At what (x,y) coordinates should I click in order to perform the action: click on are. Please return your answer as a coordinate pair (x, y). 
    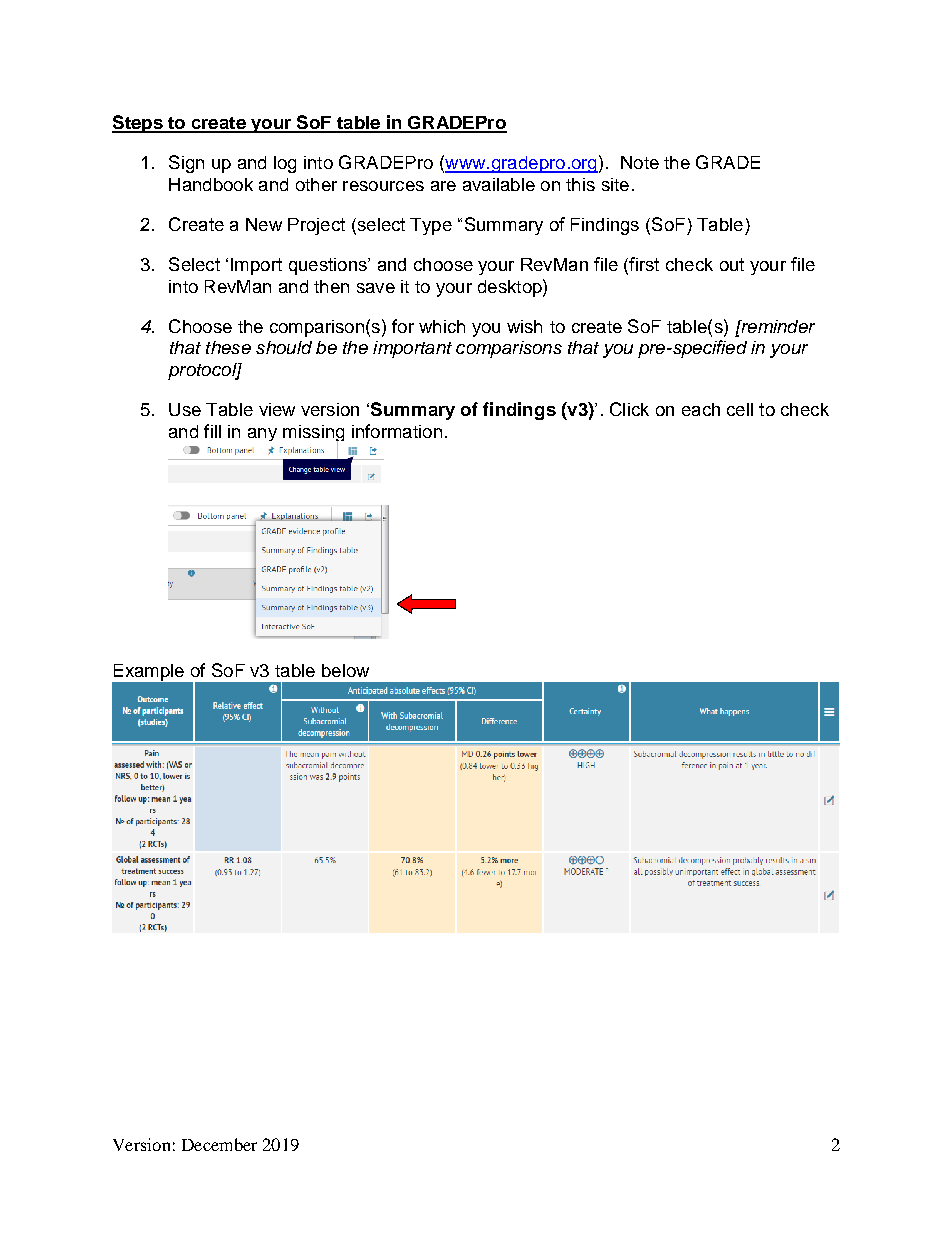
    Looking at the image, I should click on (443, 186).
